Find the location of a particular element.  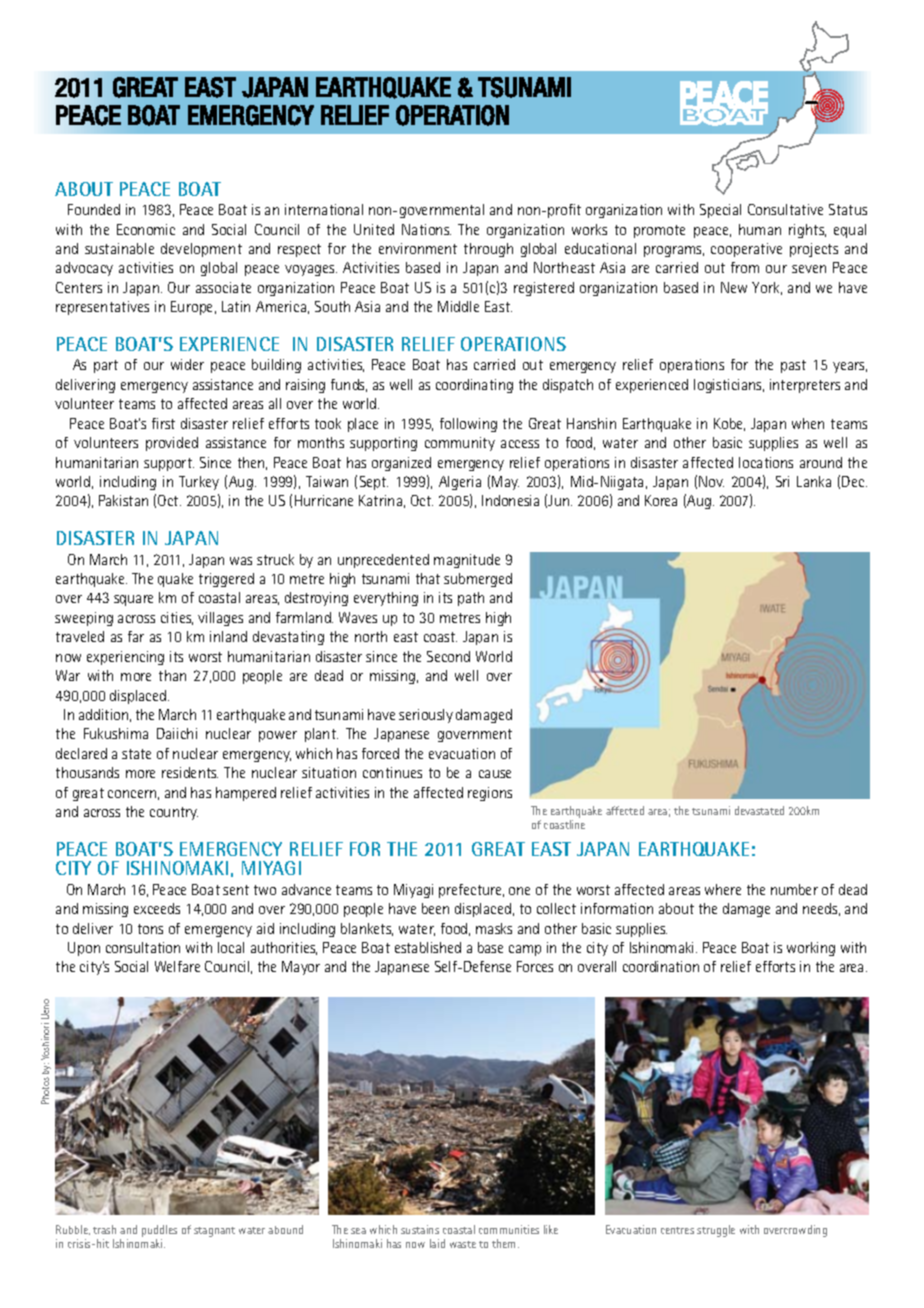

Sri is located at coordinates (782, 481).
